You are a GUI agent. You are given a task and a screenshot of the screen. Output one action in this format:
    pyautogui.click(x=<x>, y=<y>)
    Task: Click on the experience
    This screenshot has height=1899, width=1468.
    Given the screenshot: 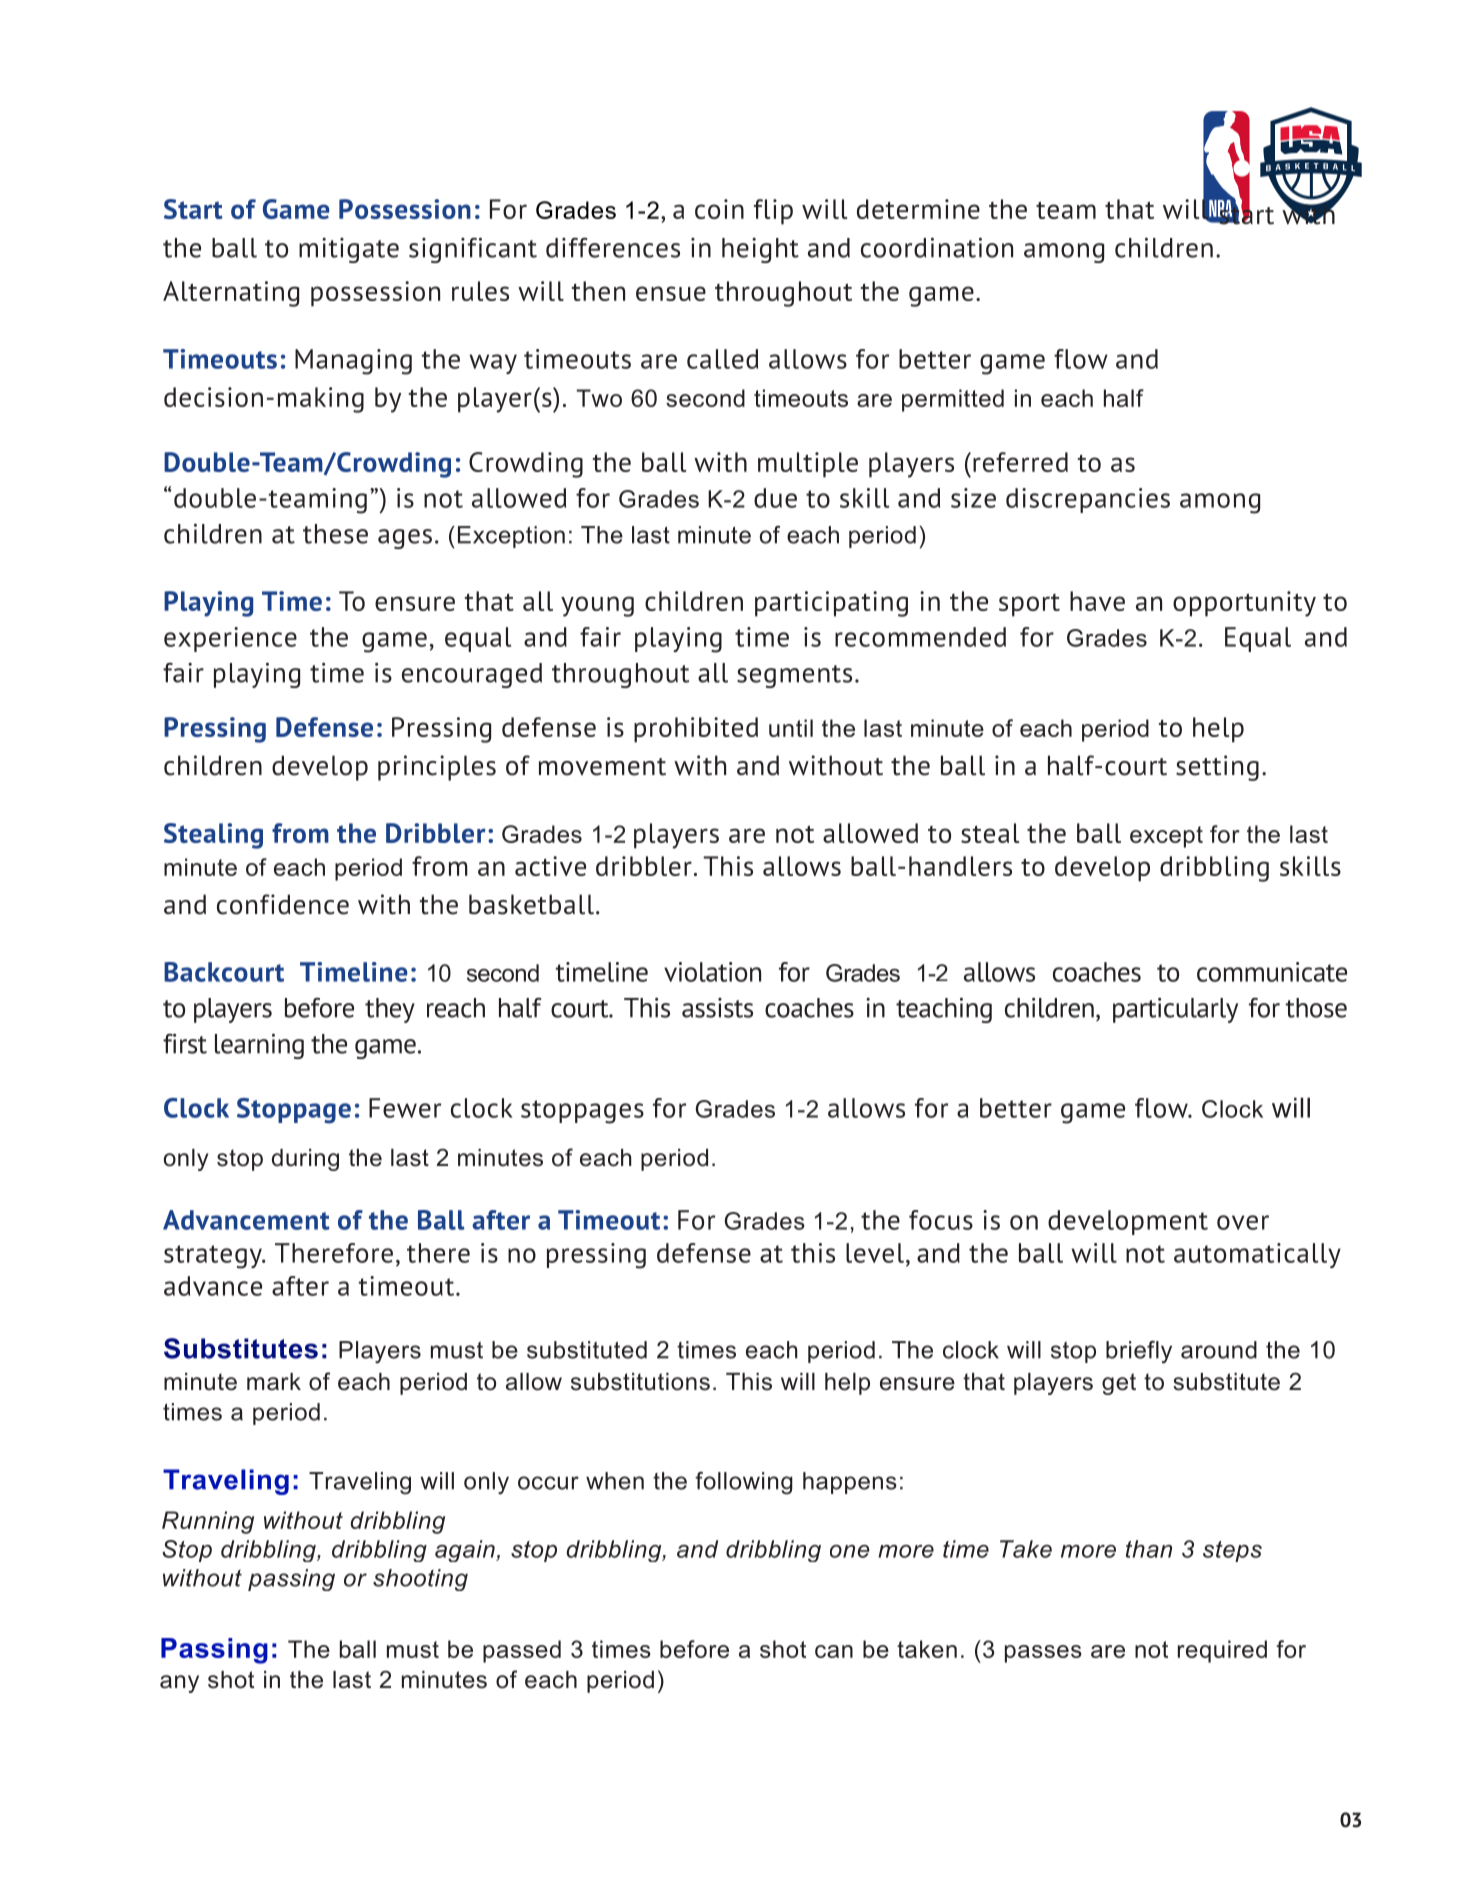 What is the action you would take?
    pyautogui.click(x=230, y=639)
